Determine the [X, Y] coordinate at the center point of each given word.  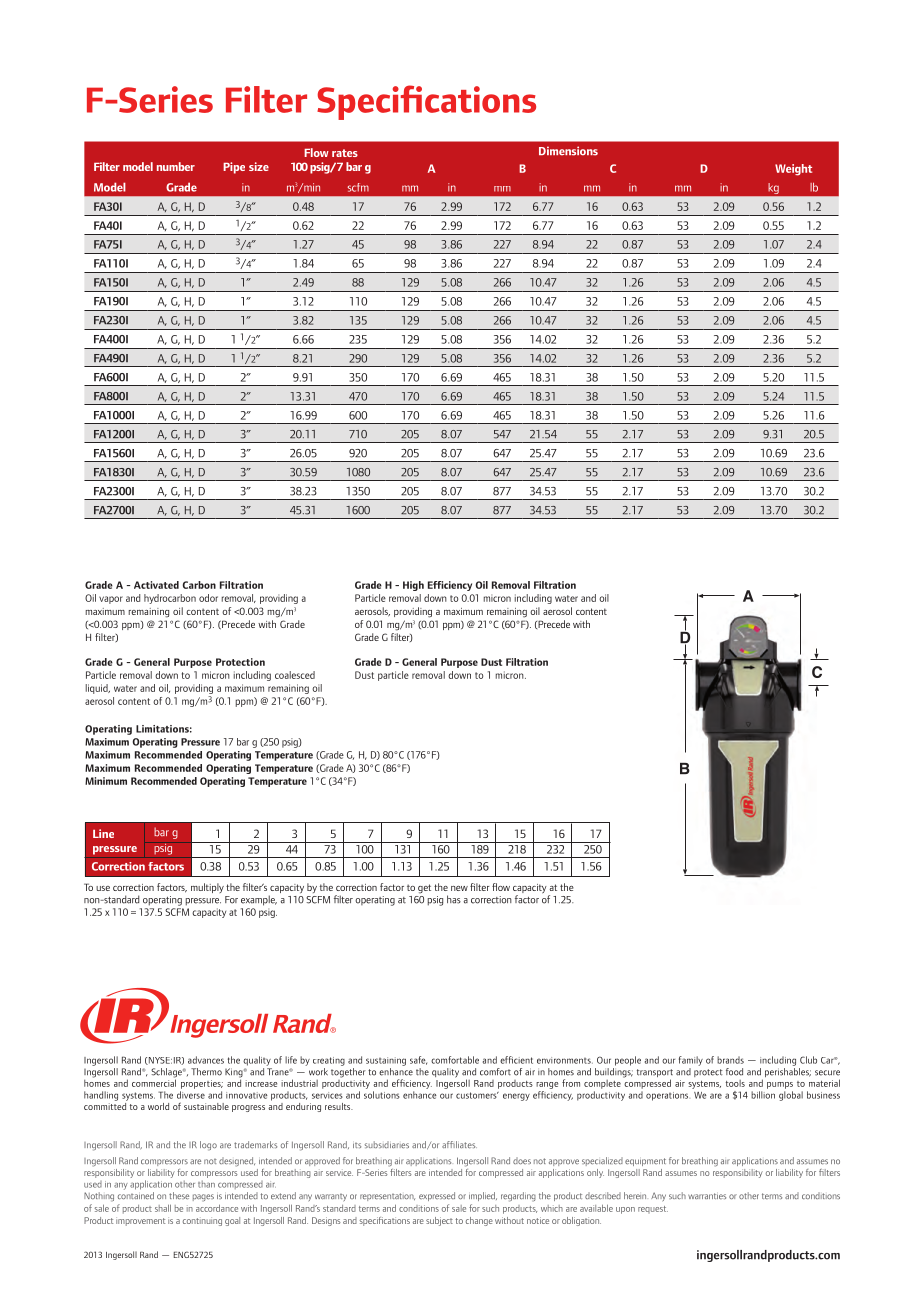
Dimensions [568, 151]
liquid [98, 689]
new [459, 888]
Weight [793, 170]
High [413, 586]
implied [483, 1196]
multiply [207, 888]
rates [345, 153]
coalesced [295, 675]
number [176, 166]
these [179, 1196]
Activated [156, 585]
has [454, 899]
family [691, 1061]
